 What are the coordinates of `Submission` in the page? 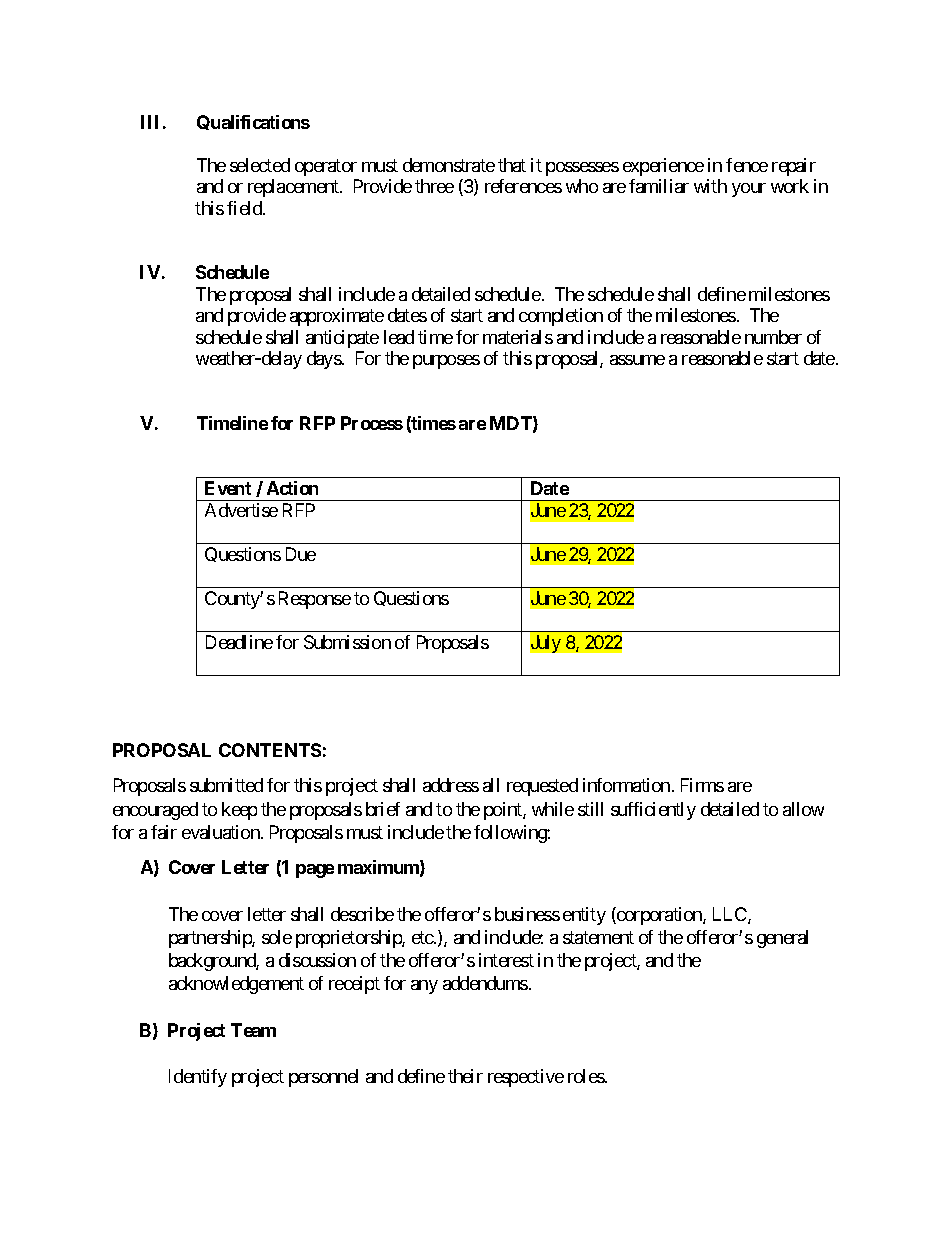 It's located at (347, 642).
